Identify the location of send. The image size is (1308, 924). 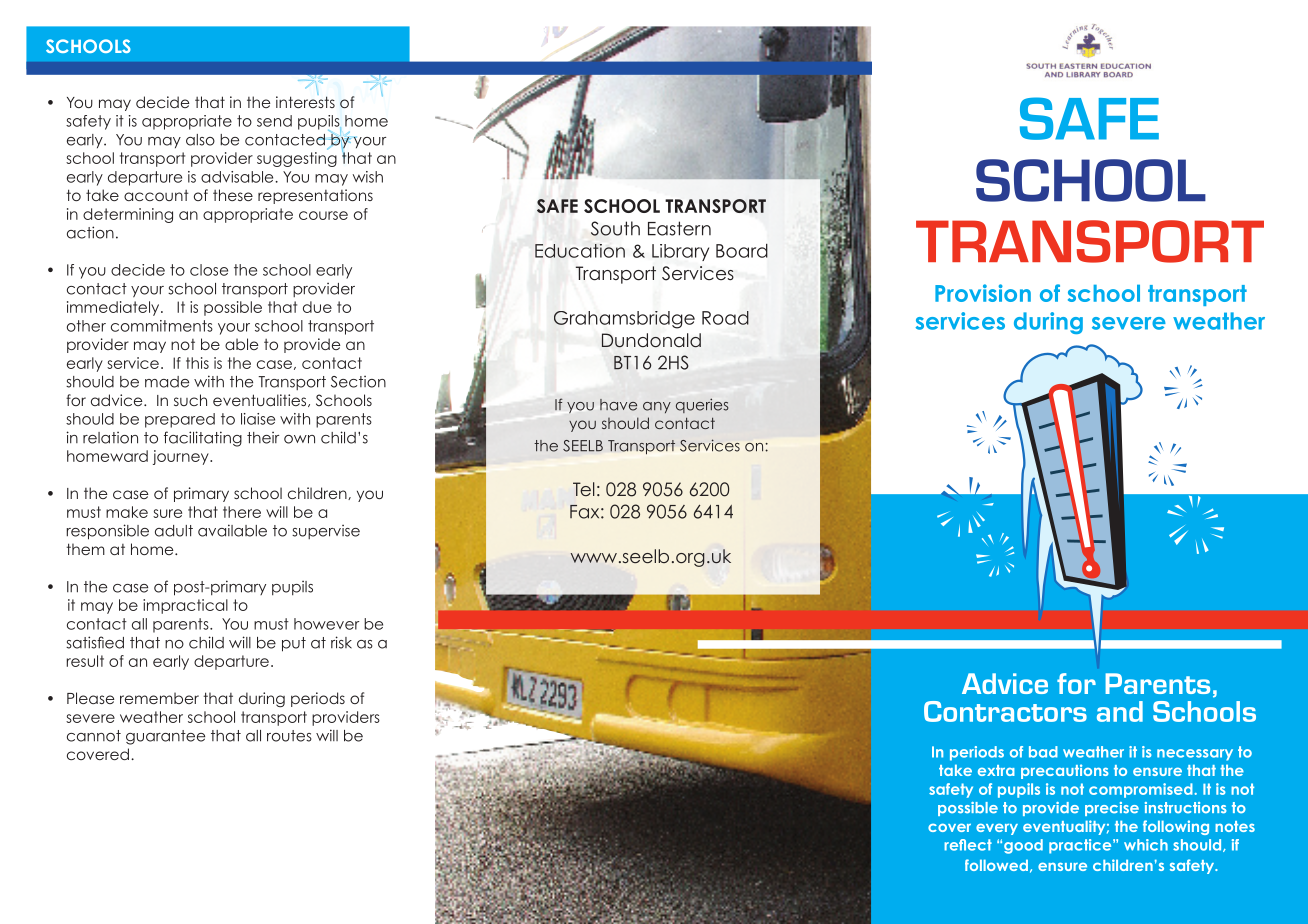
(274, 121).
